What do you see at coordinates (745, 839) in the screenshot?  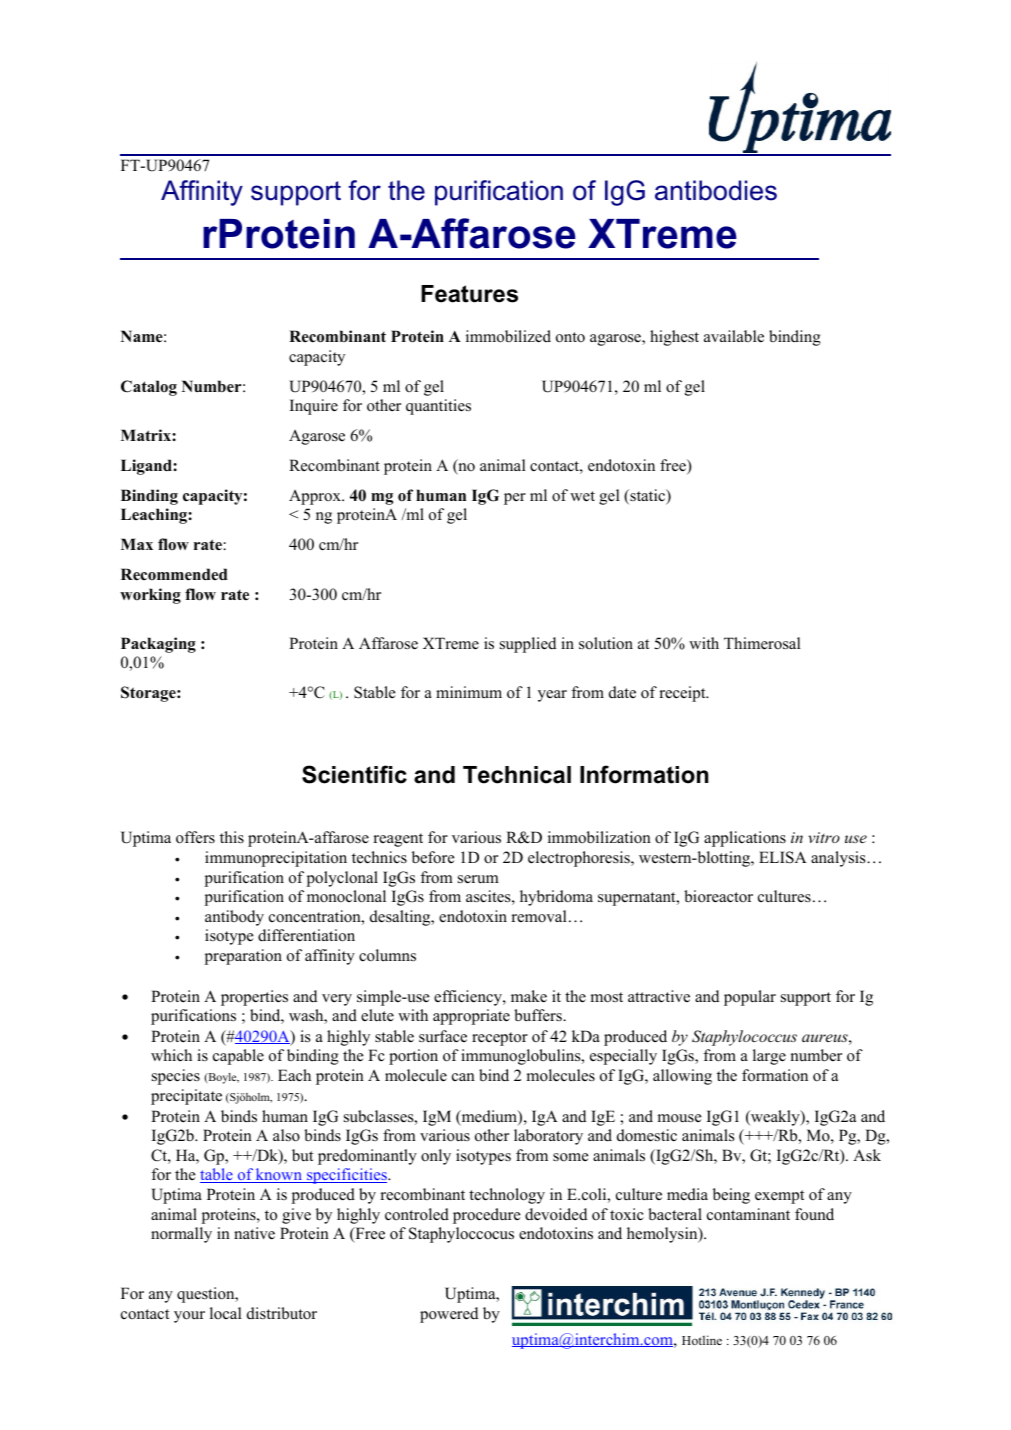 I see `applications` at bounding box center [745, 839].
